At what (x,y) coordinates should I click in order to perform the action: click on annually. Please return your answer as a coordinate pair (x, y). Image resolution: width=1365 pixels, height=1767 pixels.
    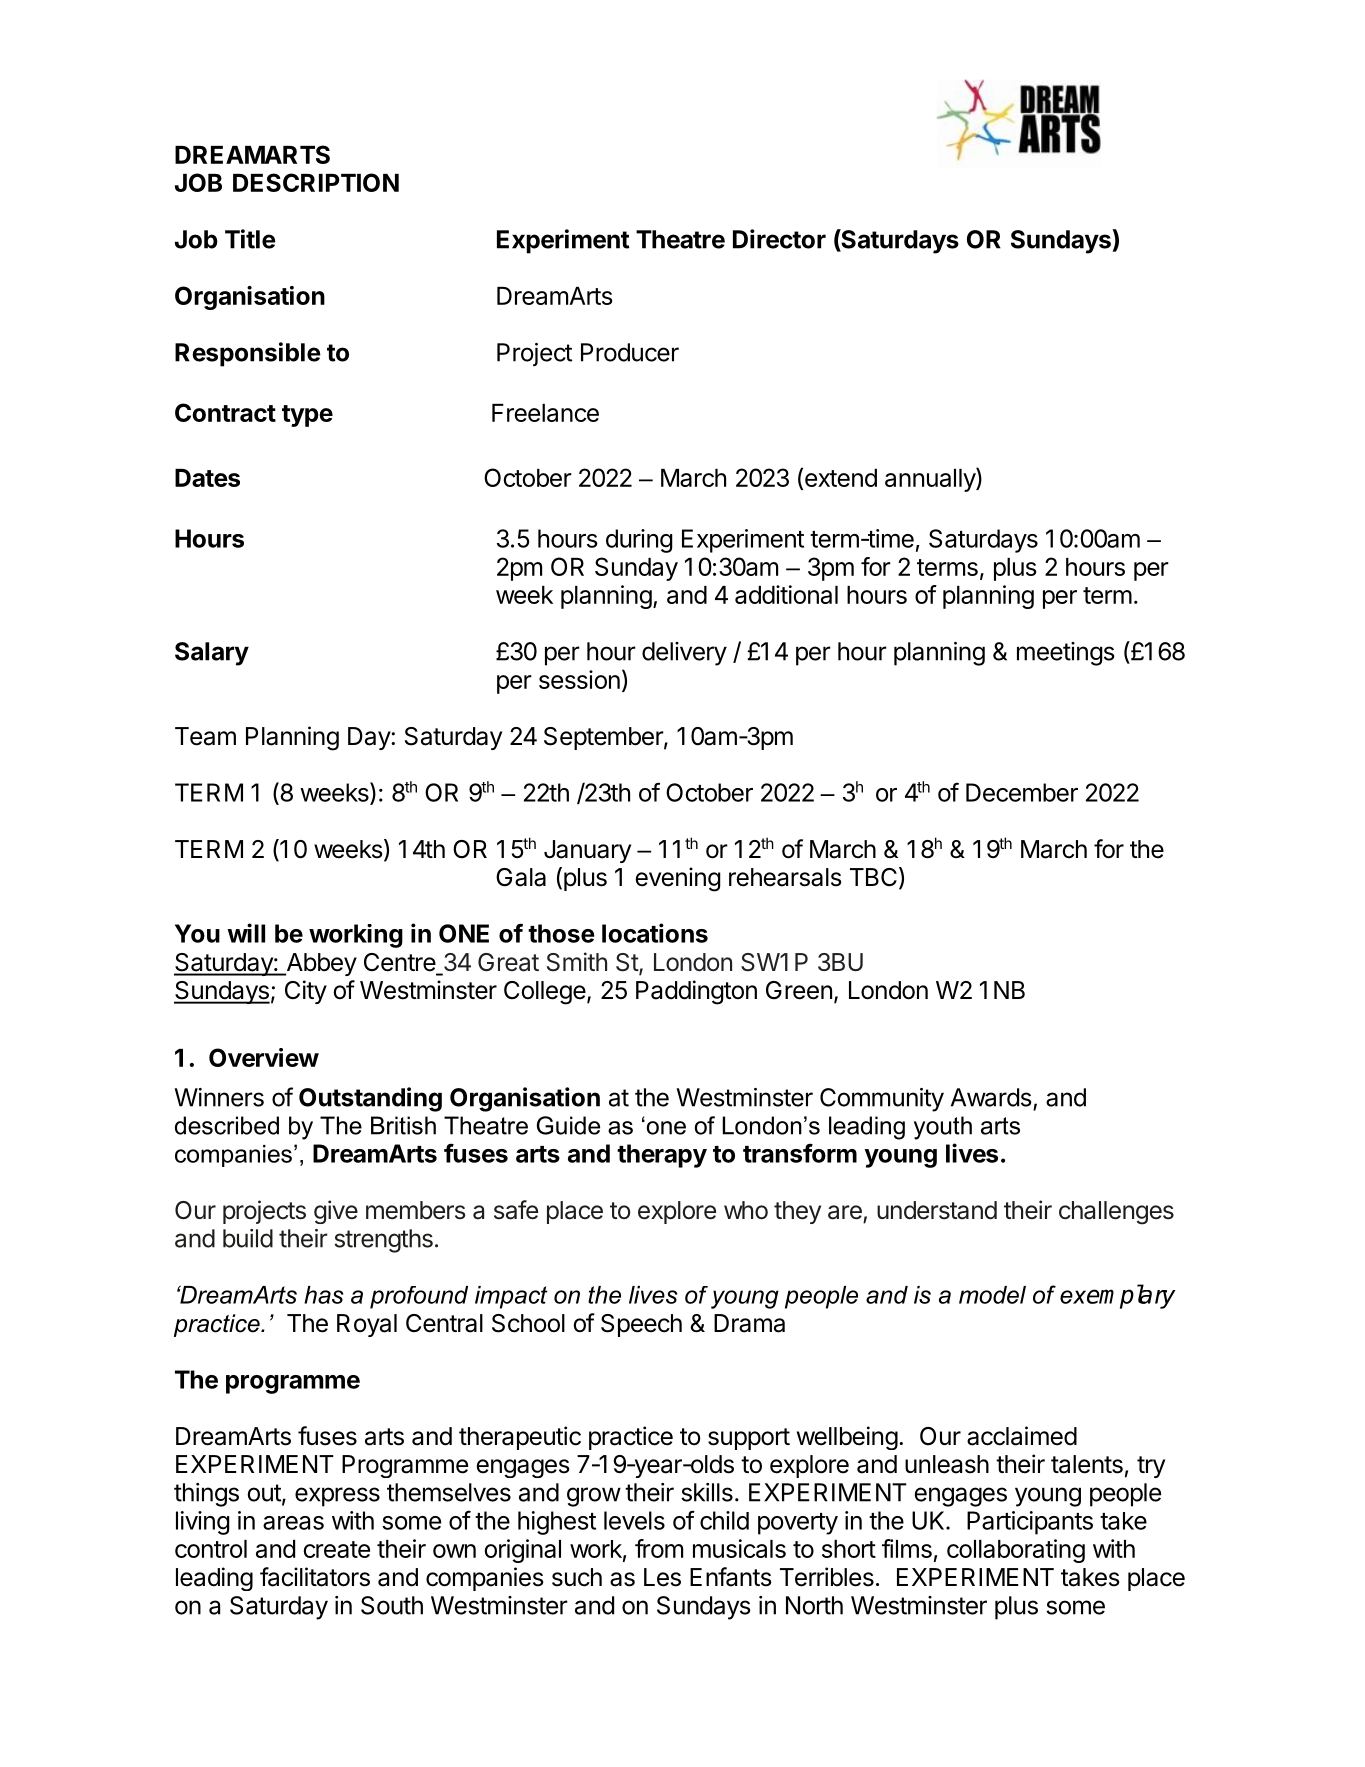
    Looking at the image, I should click on (931, 479).
